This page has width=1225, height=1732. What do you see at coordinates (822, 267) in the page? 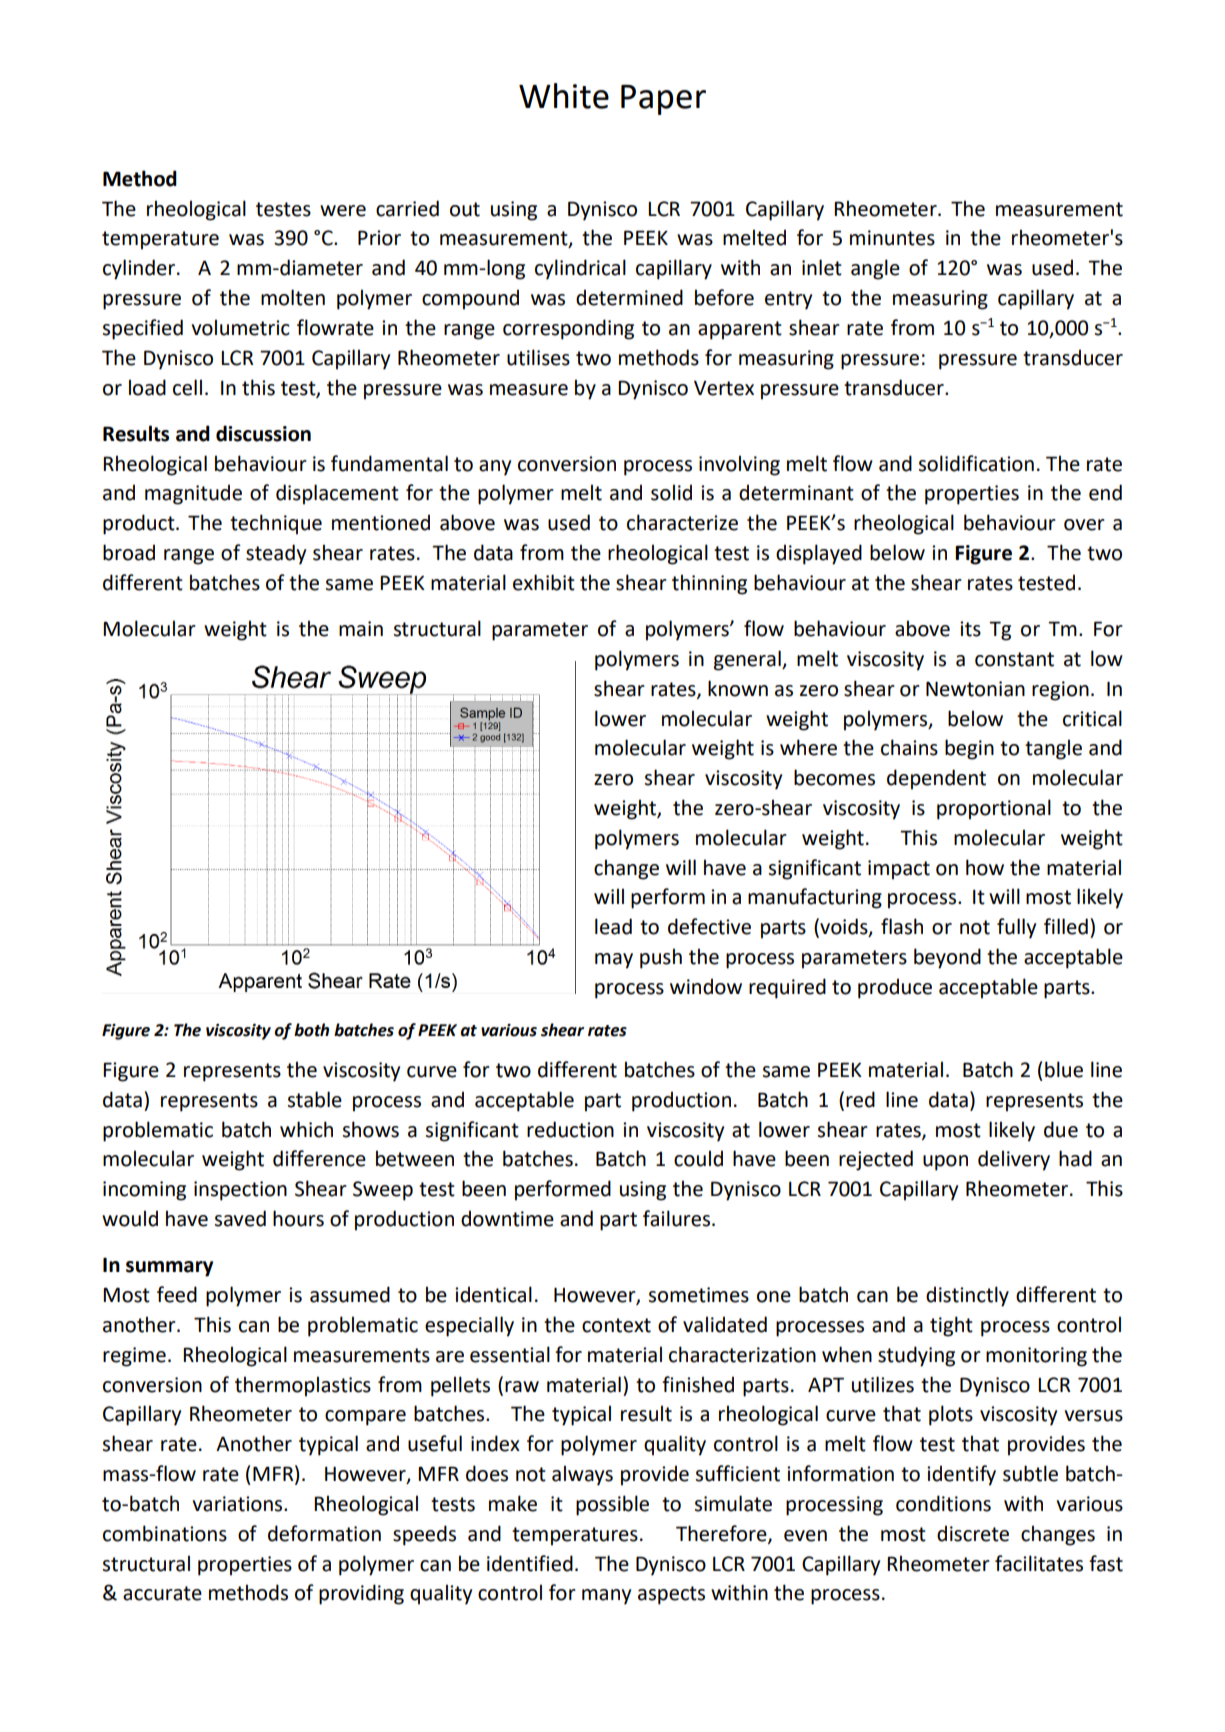
I see `inlet` at bounding box center [822, 267].
